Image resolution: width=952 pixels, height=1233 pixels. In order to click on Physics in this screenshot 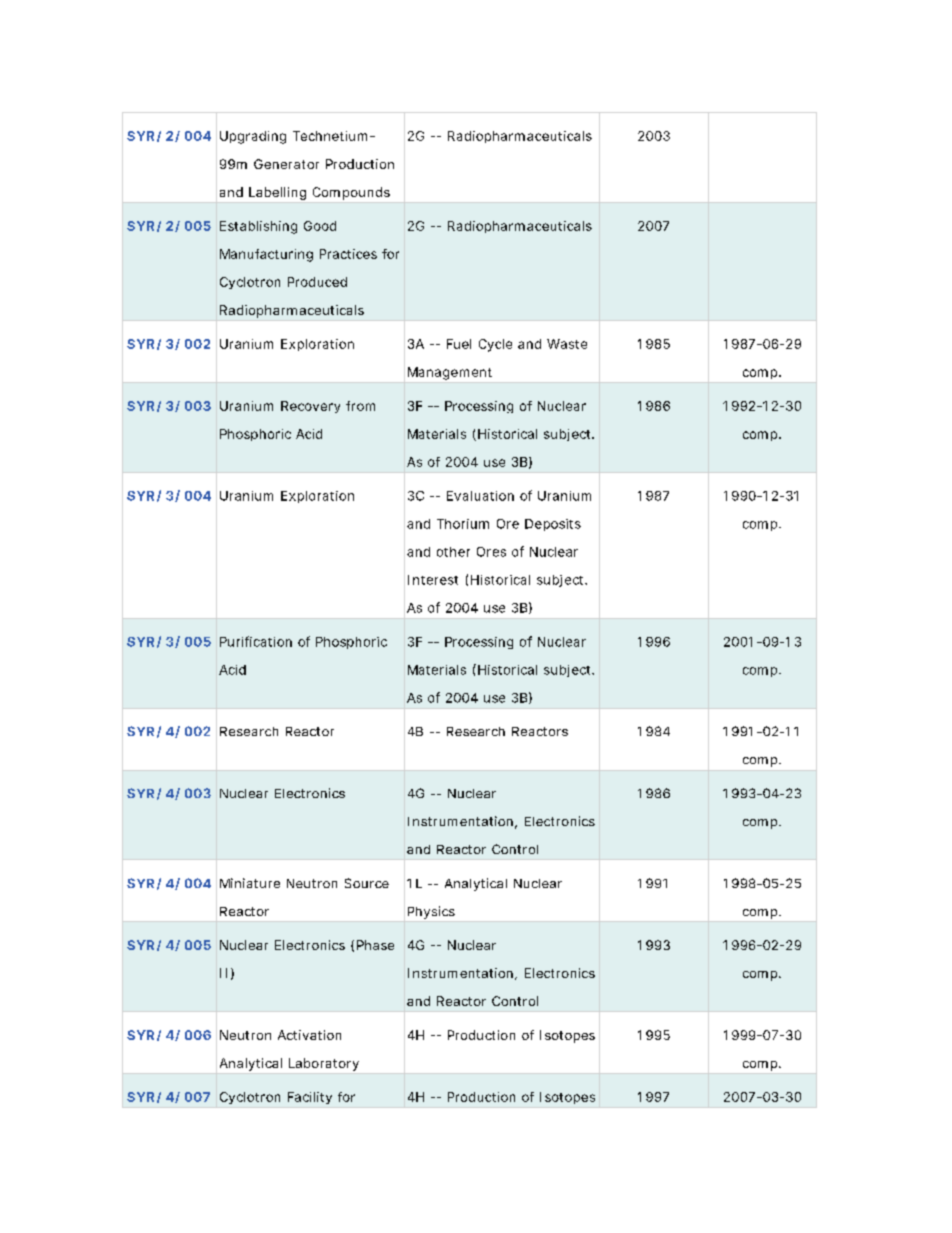, I will do `click(431, 912)`.
